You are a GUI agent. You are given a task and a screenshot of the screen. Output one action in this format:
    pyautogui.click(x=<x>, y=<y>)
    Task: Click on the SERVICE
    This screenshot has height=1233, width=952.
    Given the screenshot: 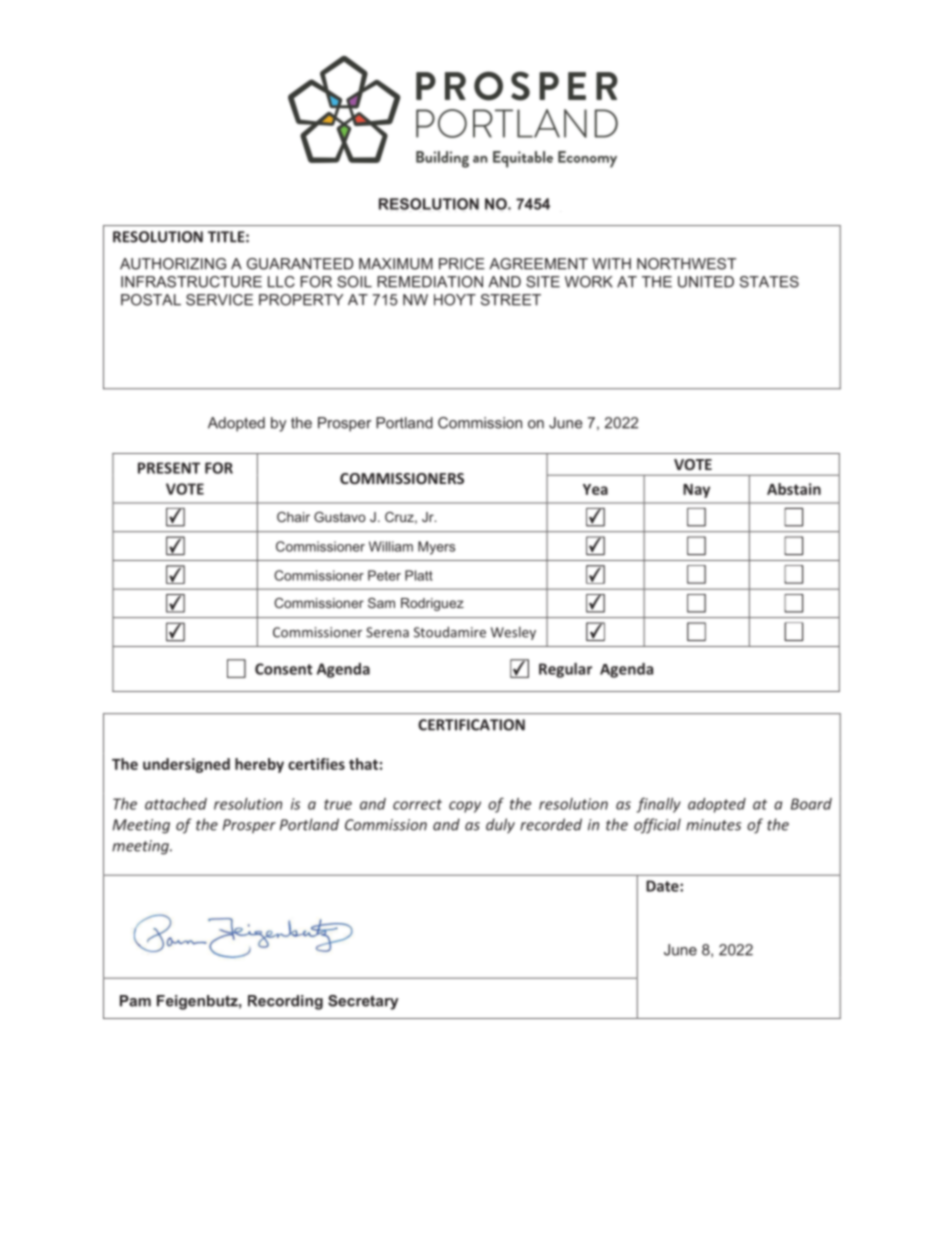 What is the action you would take?
    pyautogui.click(x=219, y=300)
